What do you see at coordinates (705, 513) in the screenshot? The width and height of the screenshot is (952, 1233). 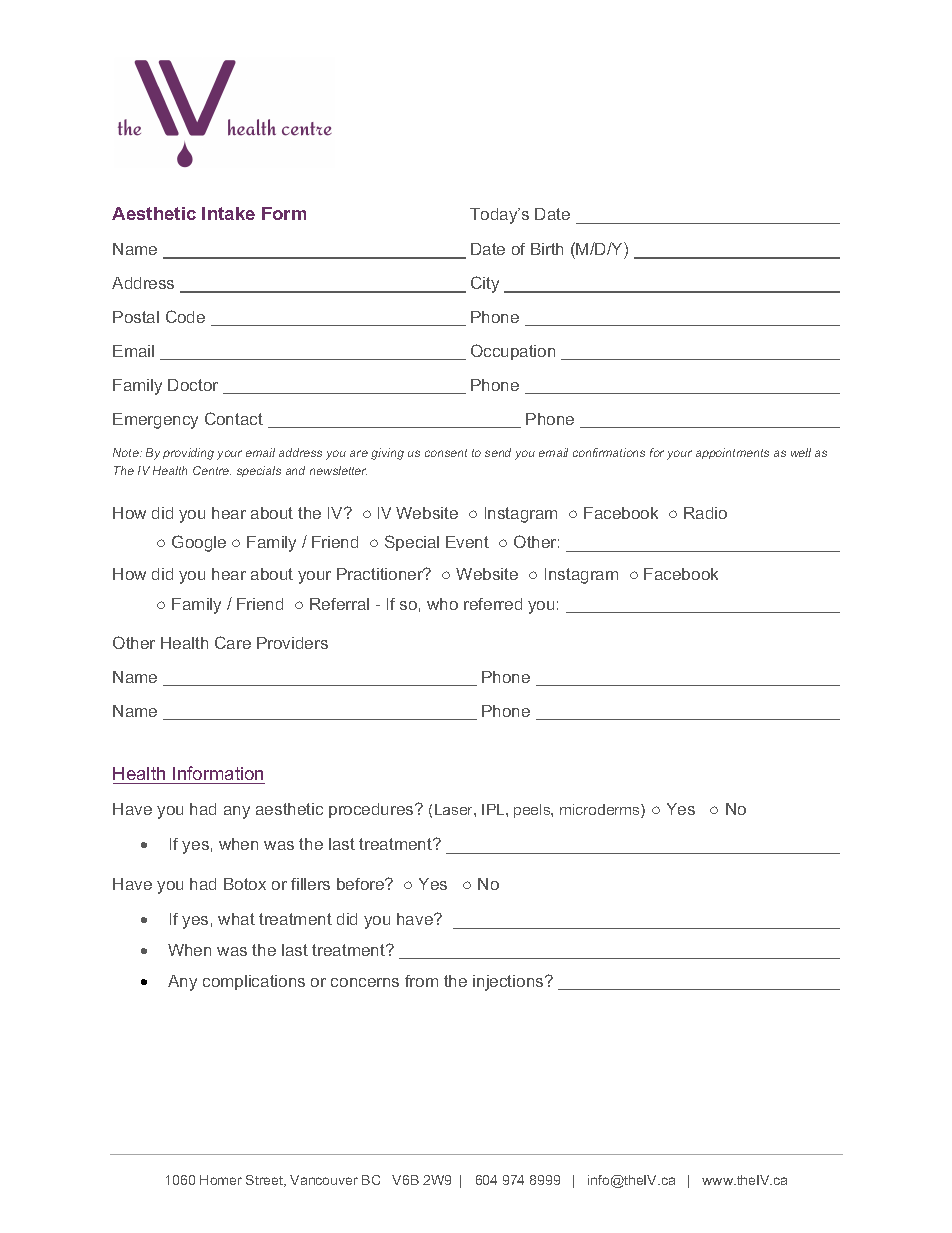 I see `Radio` at bounding box center [705, 513].
